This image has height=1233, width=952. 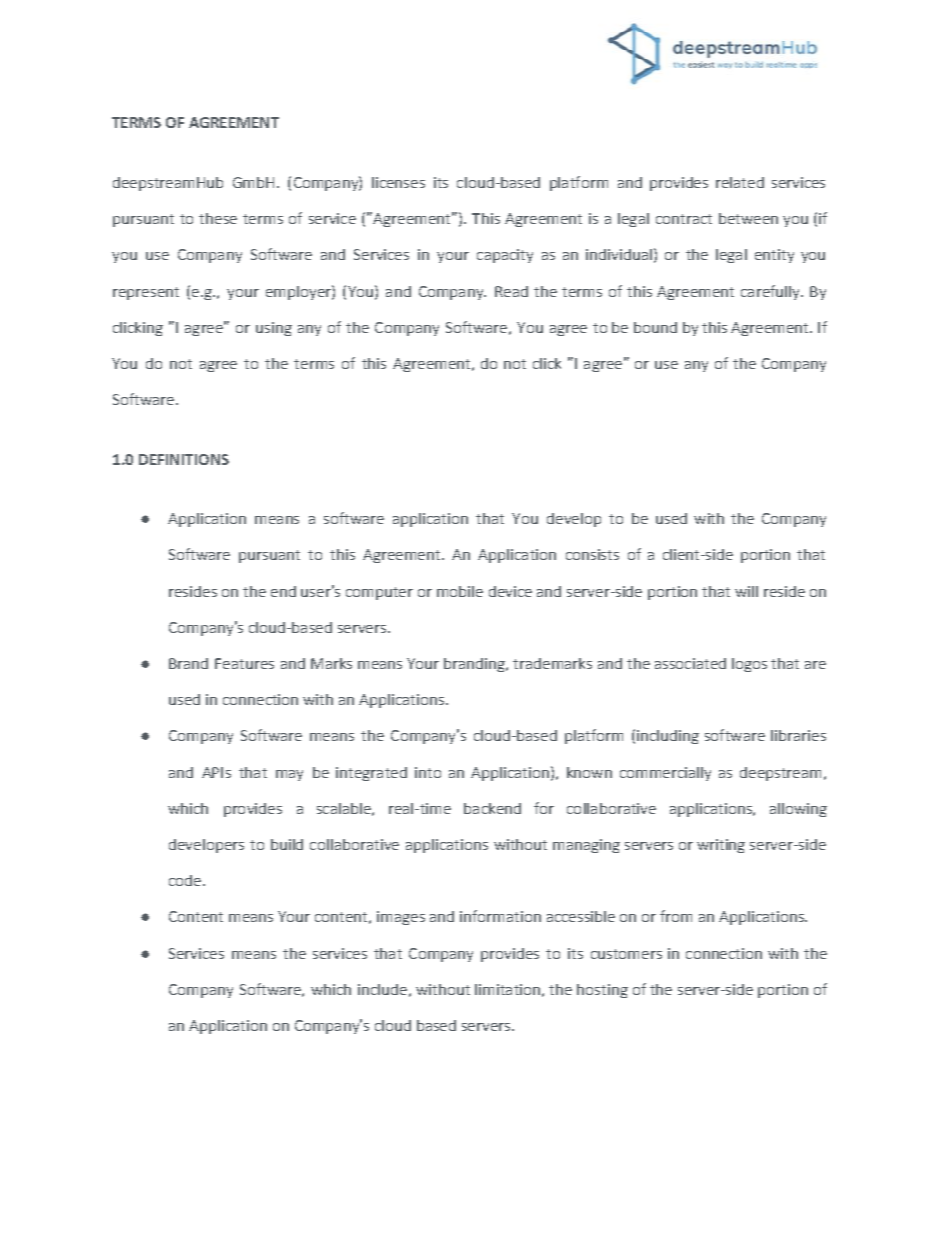 I want to click on these, so click(x=218, y=218).
